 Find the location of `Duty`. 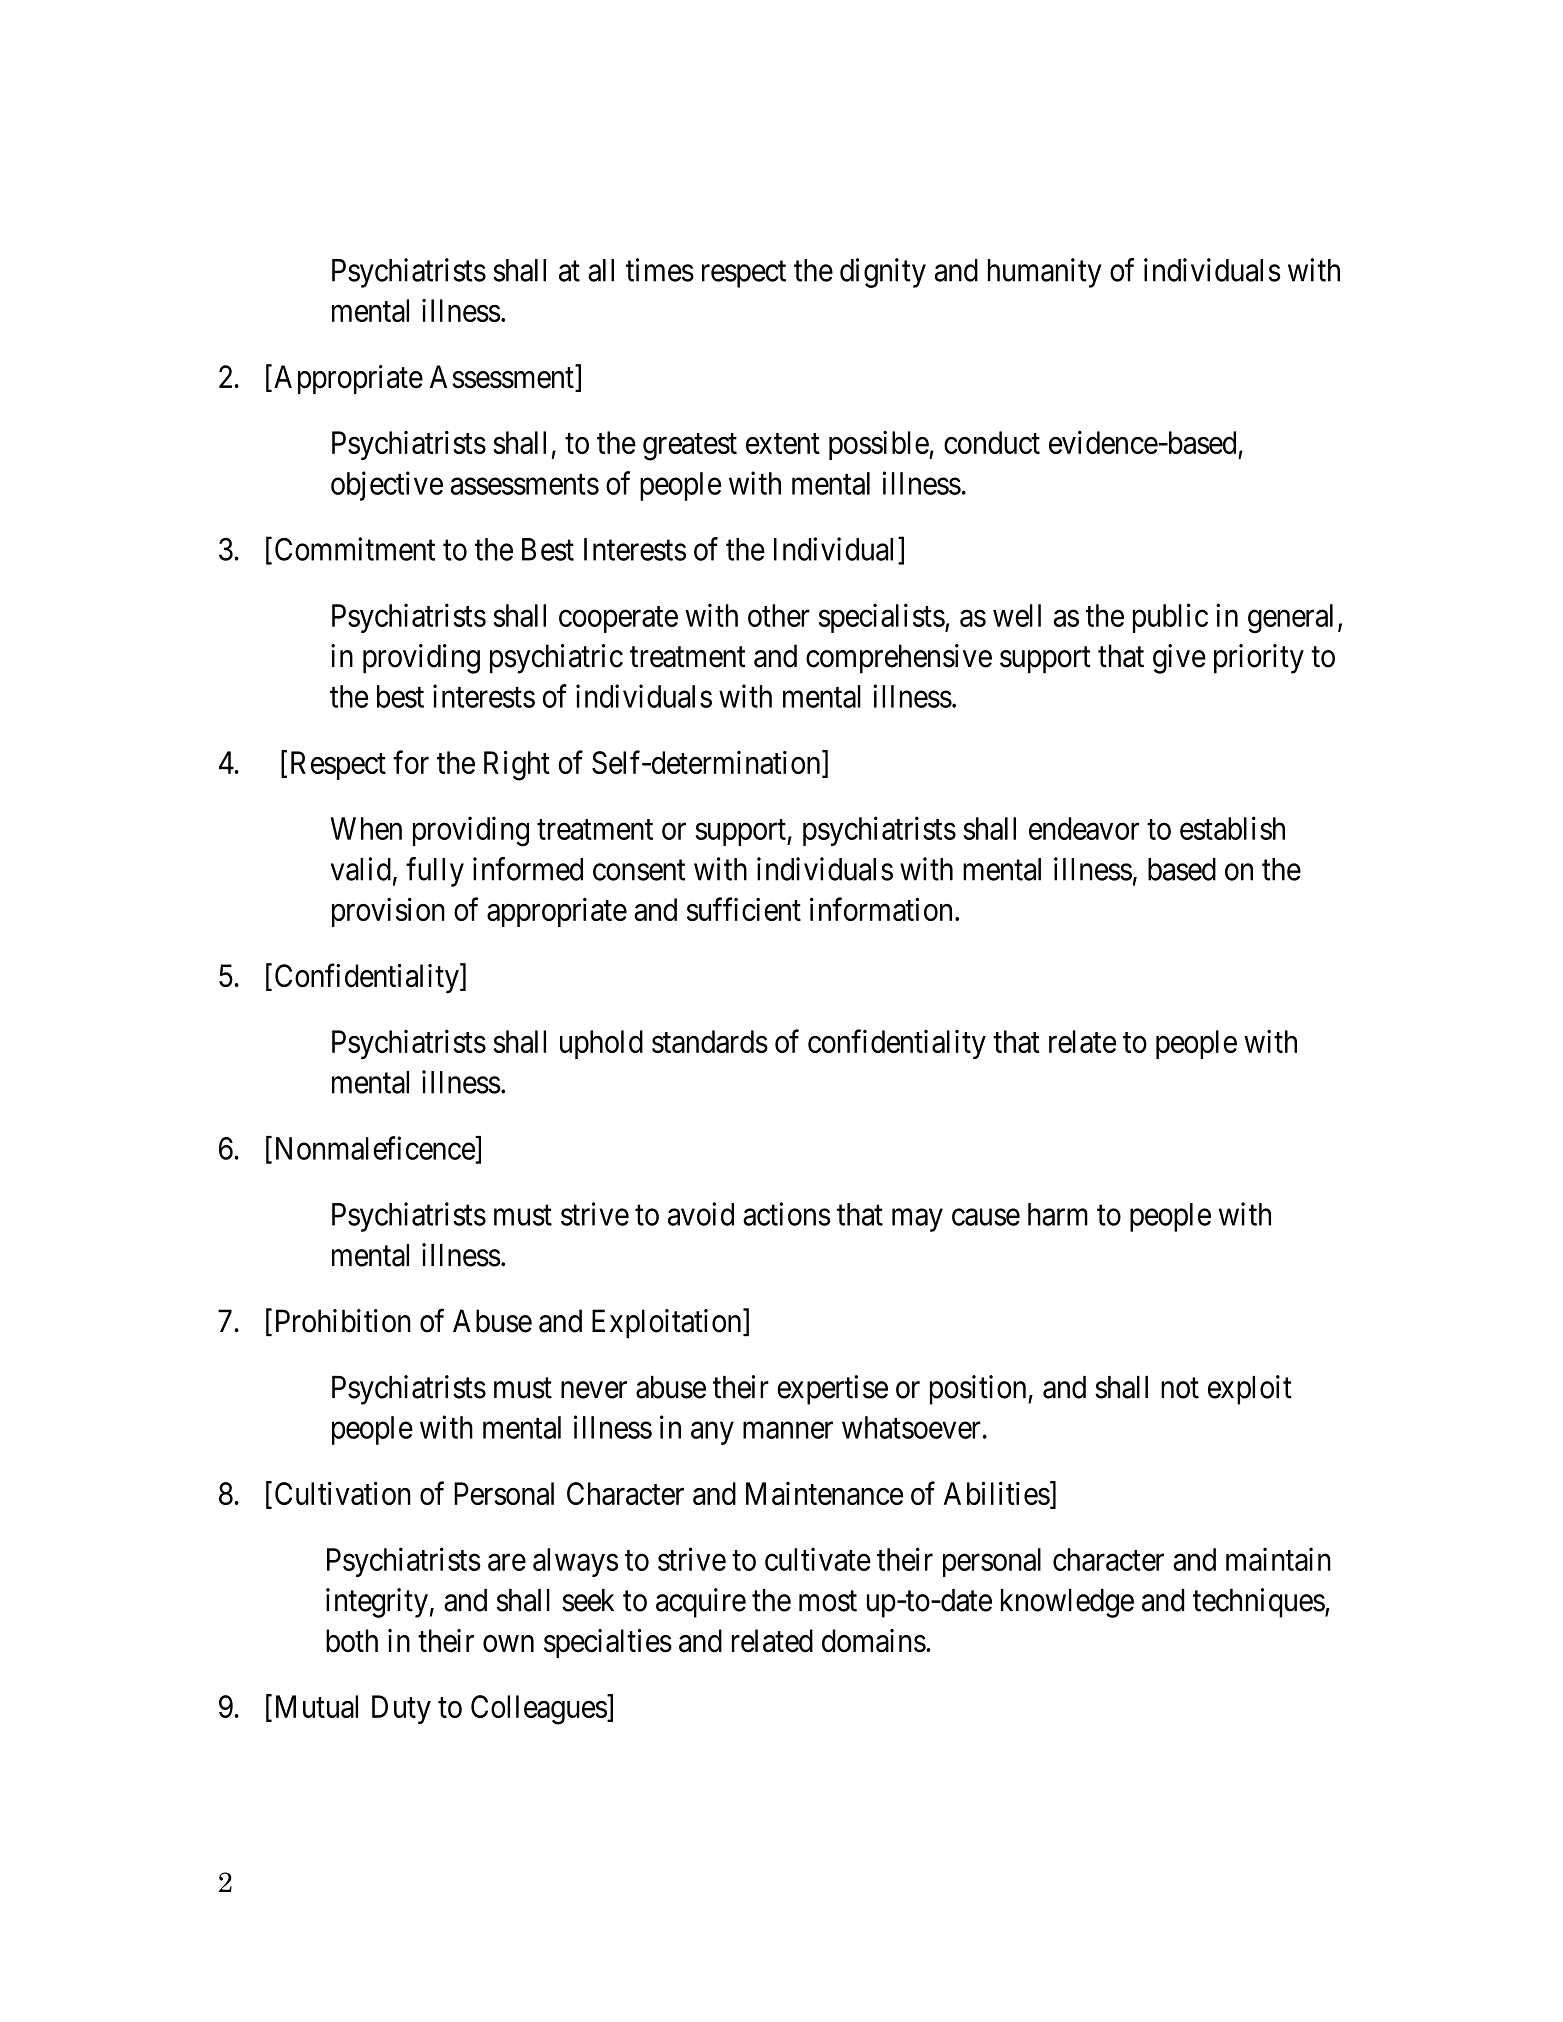

Duty is located at coordinates (401, 1709).
